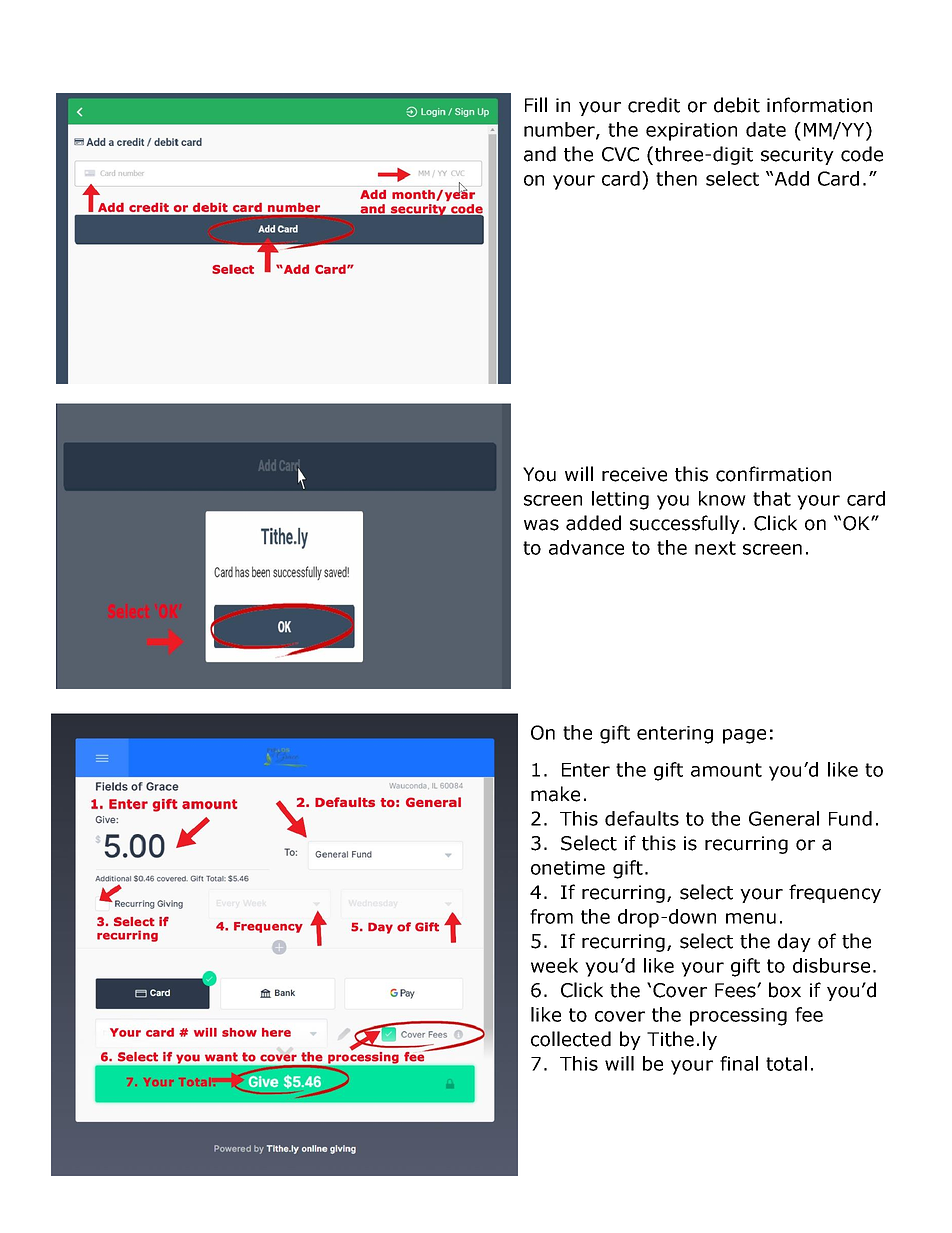  What do you see at coordinates (571, 1039) in the image?
I see `collected` at bounding box center [571, 1039].
